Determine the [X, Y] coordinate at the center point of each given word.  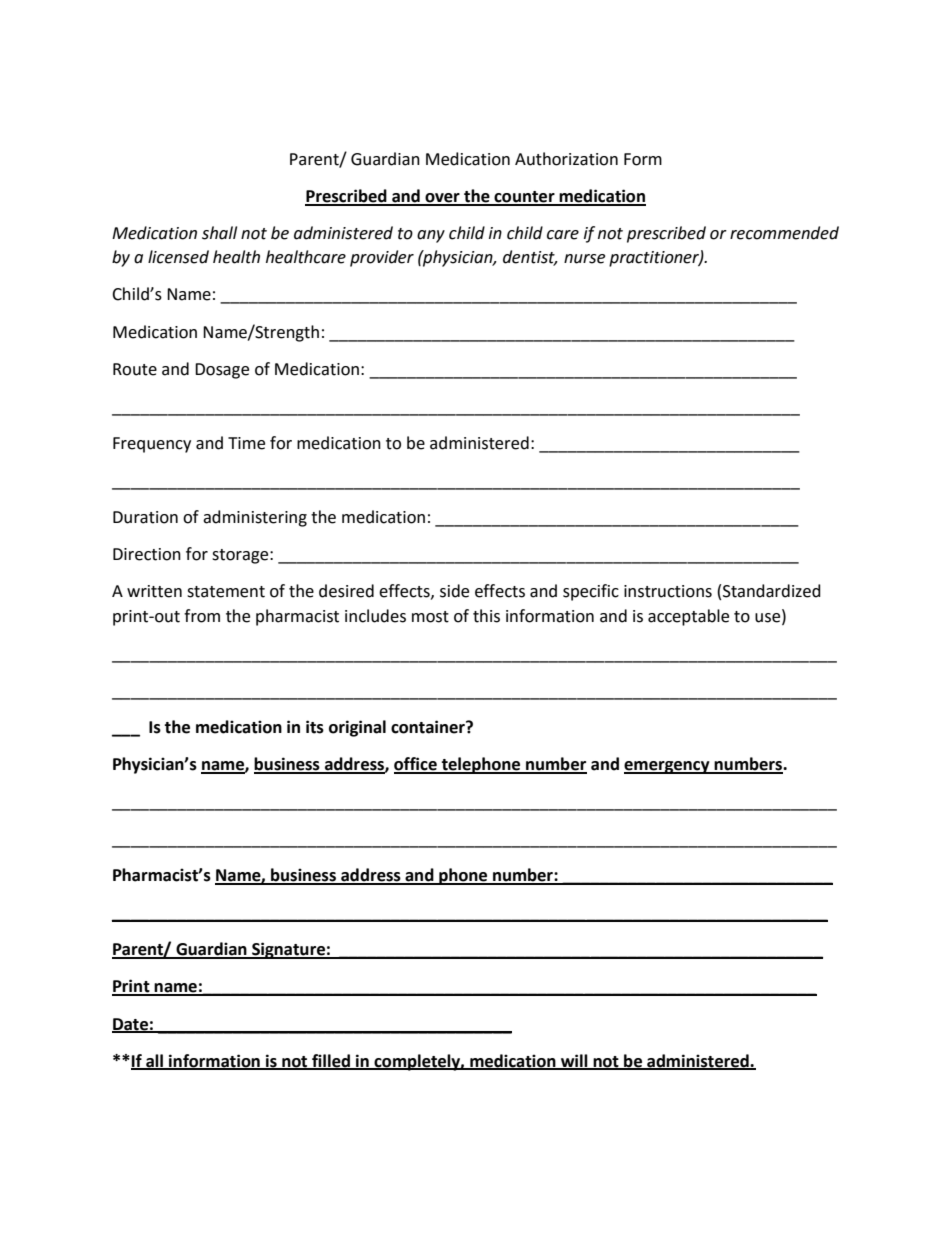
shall [219, 233]
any [431, 236]
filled [331, 1061]
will [574, 1061]
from [202, 616]
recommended [784, 233]
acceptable [688, 617]
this [486, 616]
